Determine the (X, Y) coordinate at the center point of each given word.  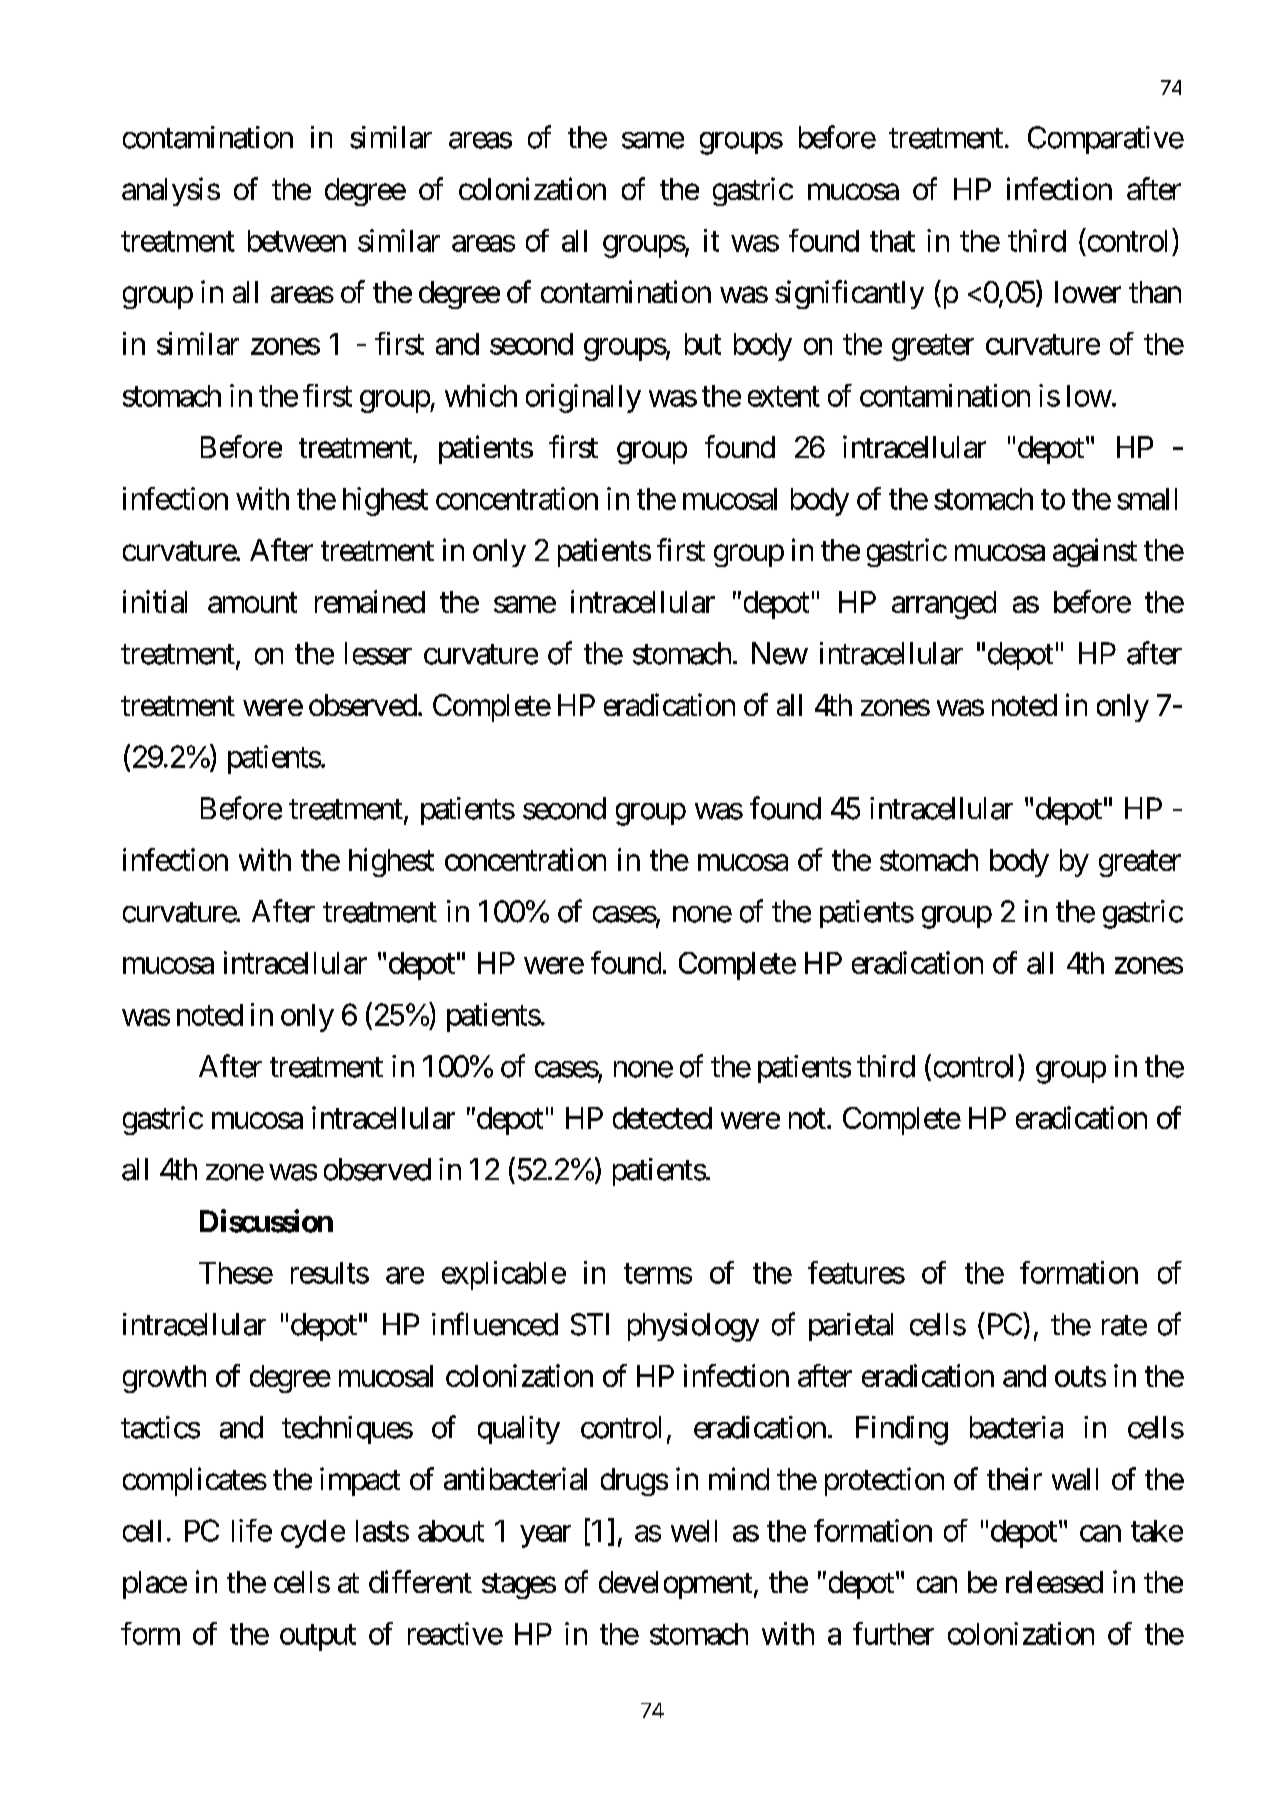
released (1054, 1582)
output (318, 1638)
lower (1088, 292)
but (703, 344)
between (297, 241)
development (675, 1585)
